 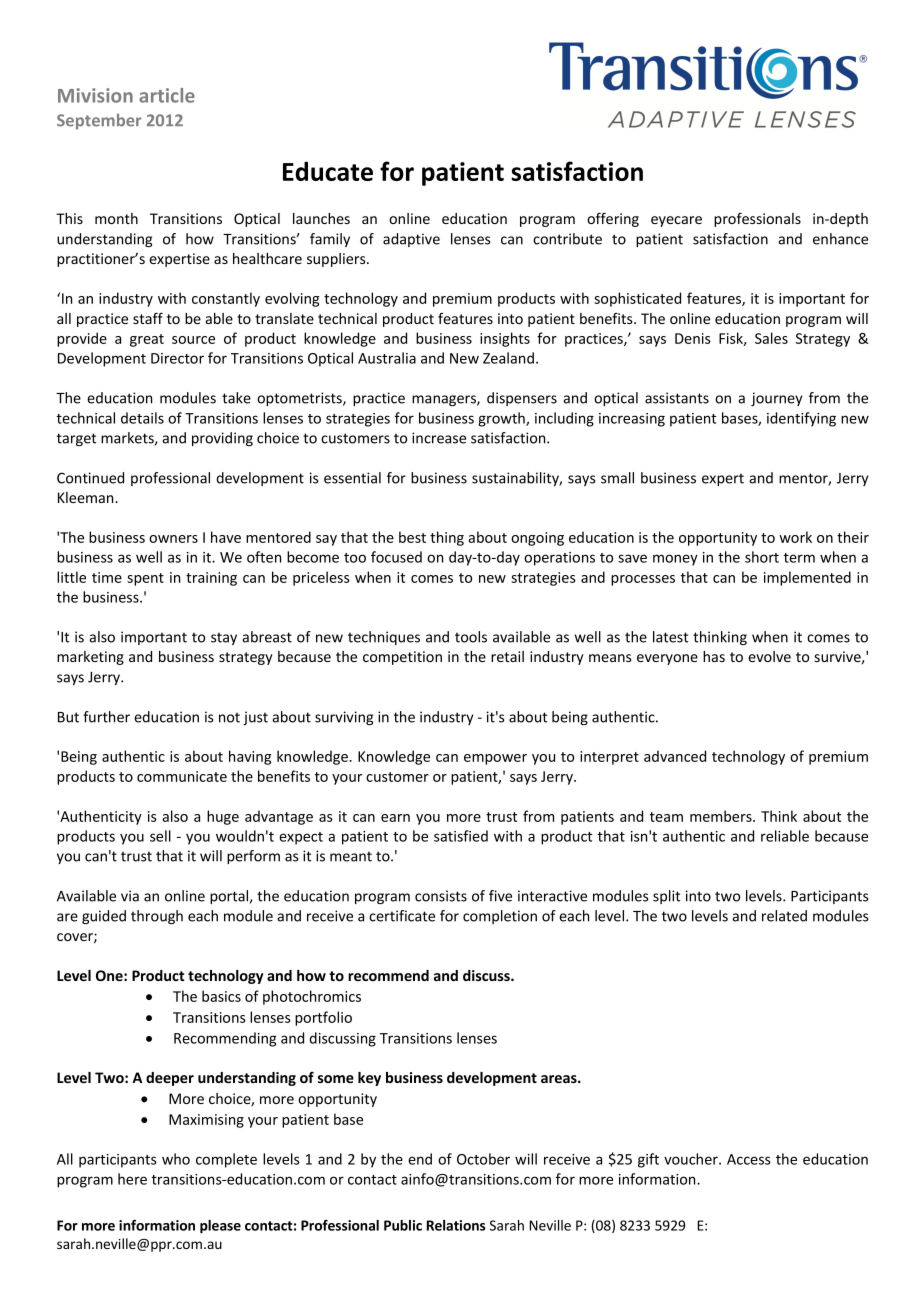 What do you see at coordinates (160, 836) in the image?
I see `sell` at bounding box center [160, 836].
